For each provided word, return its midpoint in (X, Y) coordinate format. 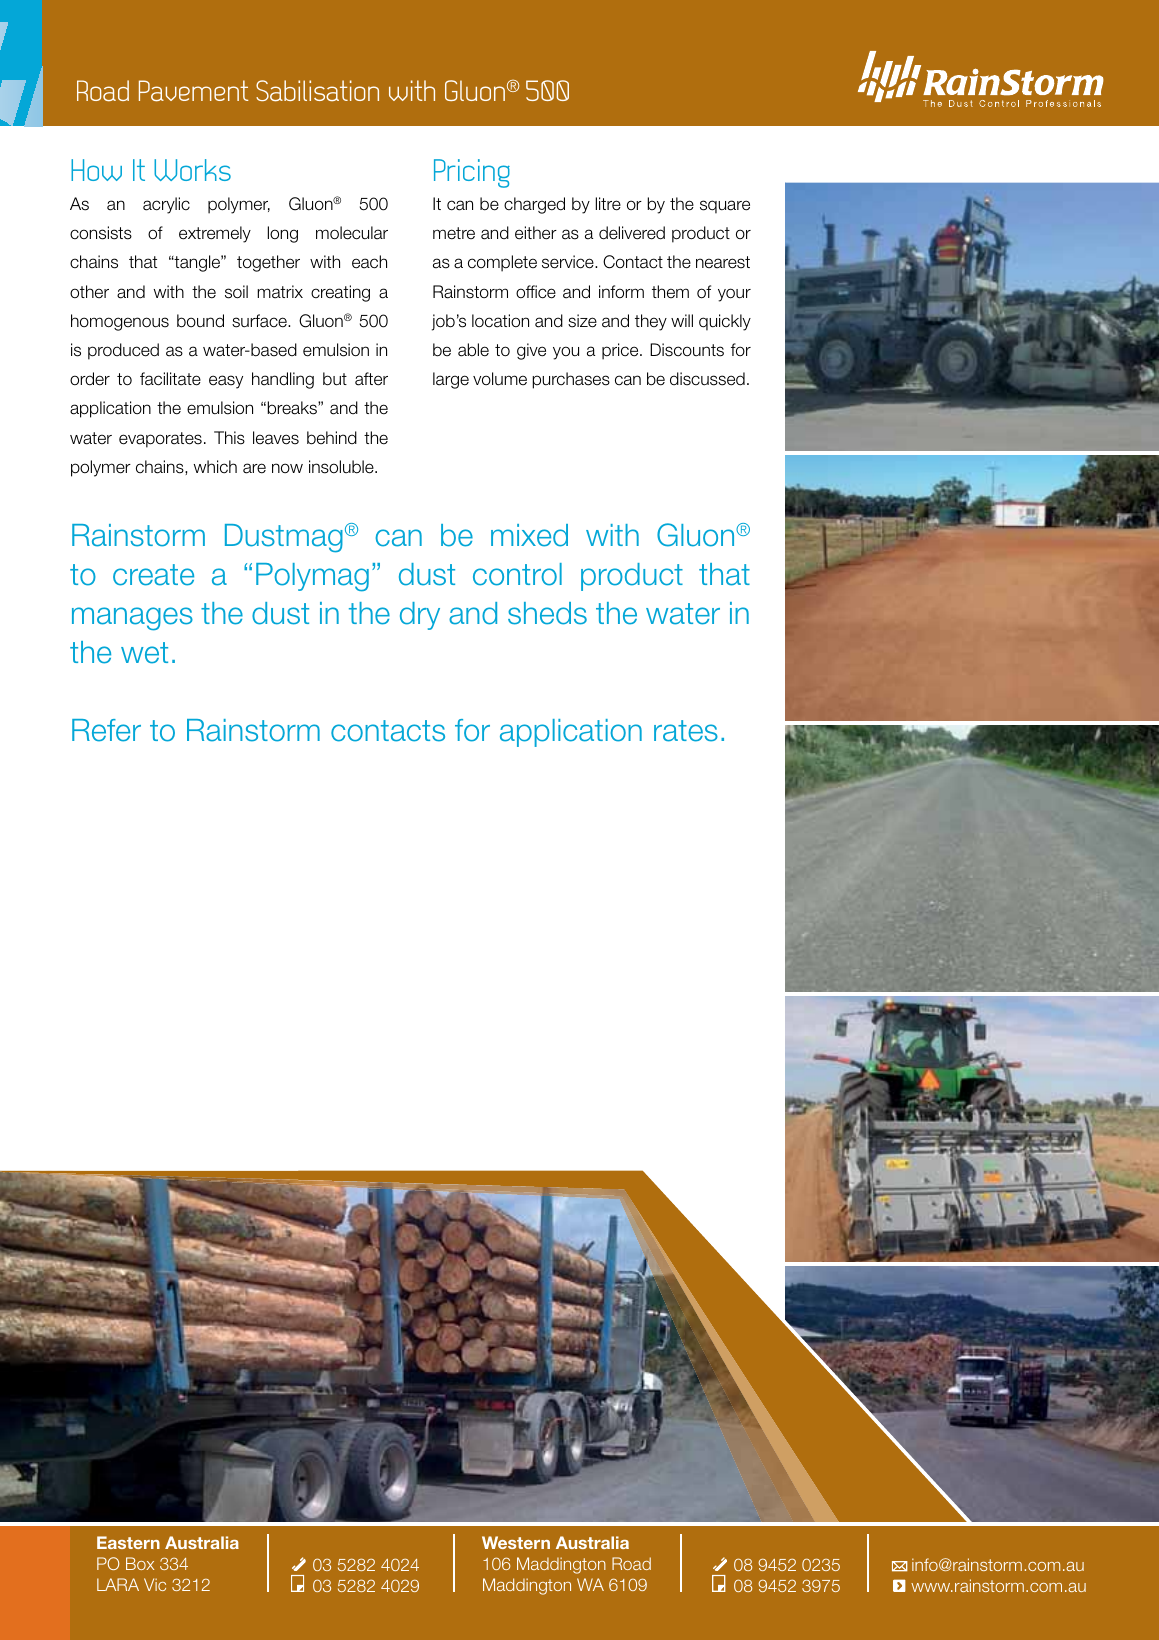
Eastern (128, 1542)
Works (192, 170)
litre (608, 204)
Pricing (472, 173)
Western (516, 1542)
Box (140, 1563)
